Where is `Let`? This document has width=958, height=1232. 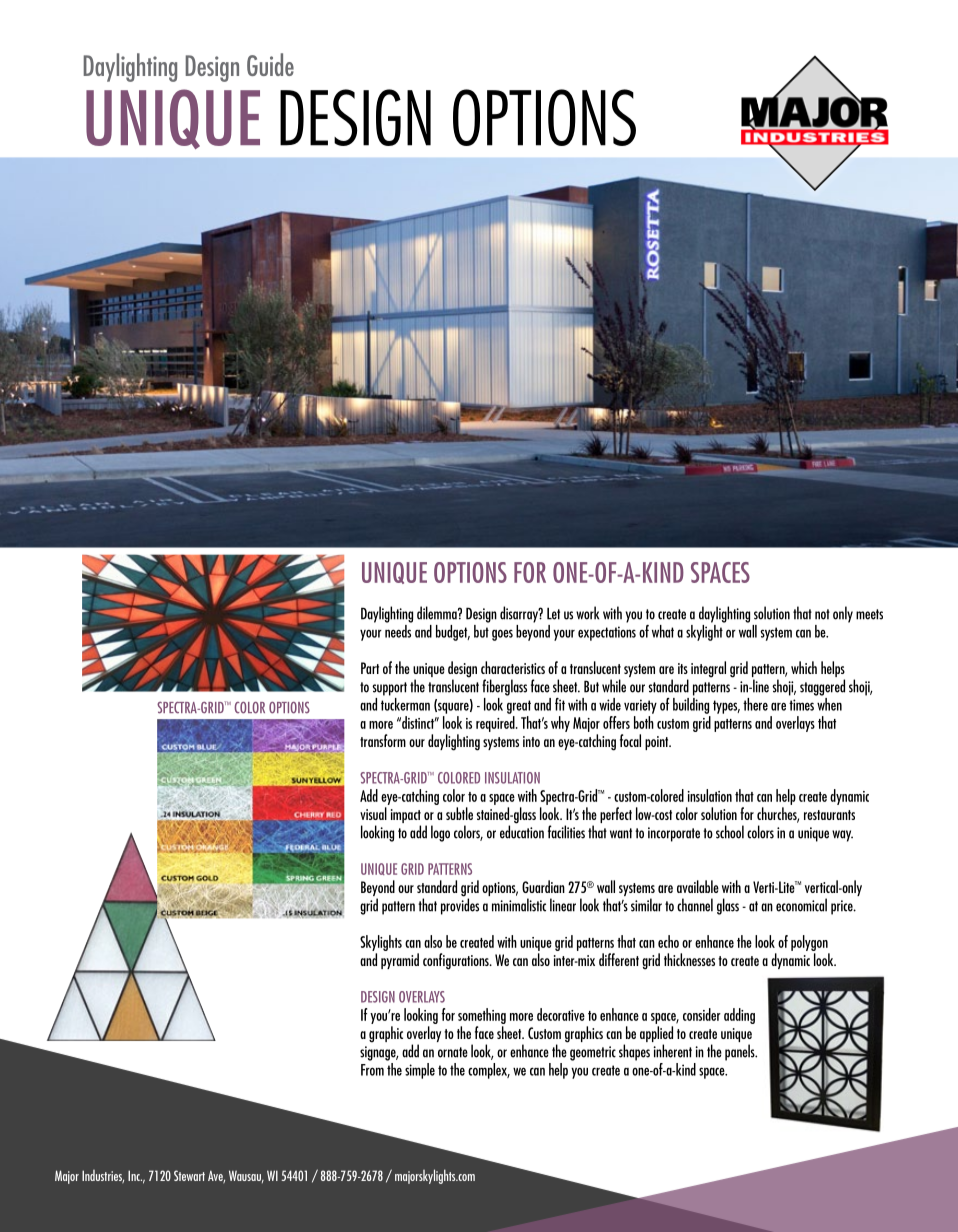 Let is located at coordinates (553, 613).
